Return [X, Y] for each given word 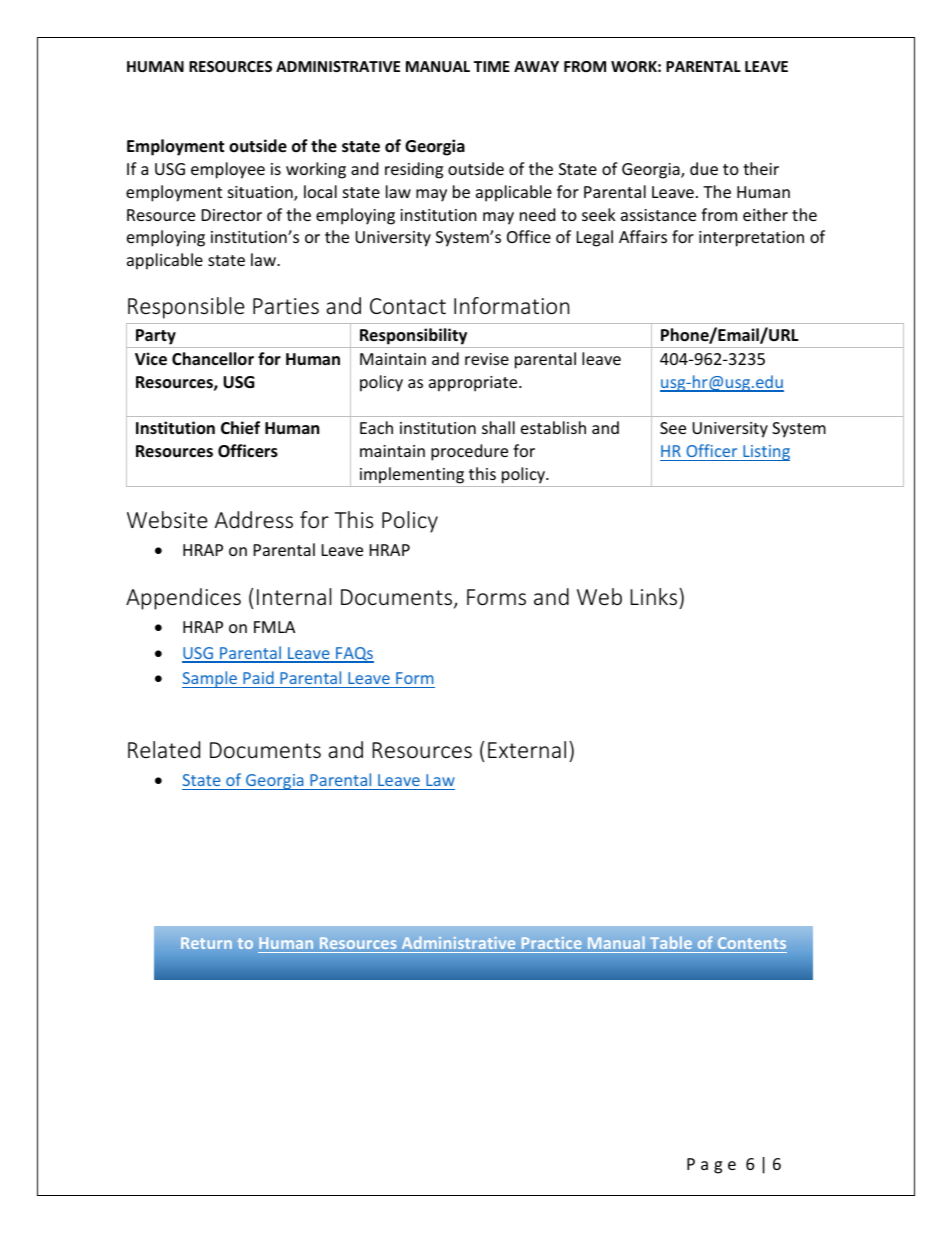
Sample [211, 679]
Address [254, 519]
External [527, 749]
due [704, 168]
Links [655, 596]
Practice [551, 945]
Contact [408, 306]
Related [164, 749]
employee [228, 170]
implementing [412, 475]
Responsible [186, 308]
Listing [765, 453]
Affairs [643, 236]
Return [206, 943]
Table [671, 944]
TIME [492, 66]
